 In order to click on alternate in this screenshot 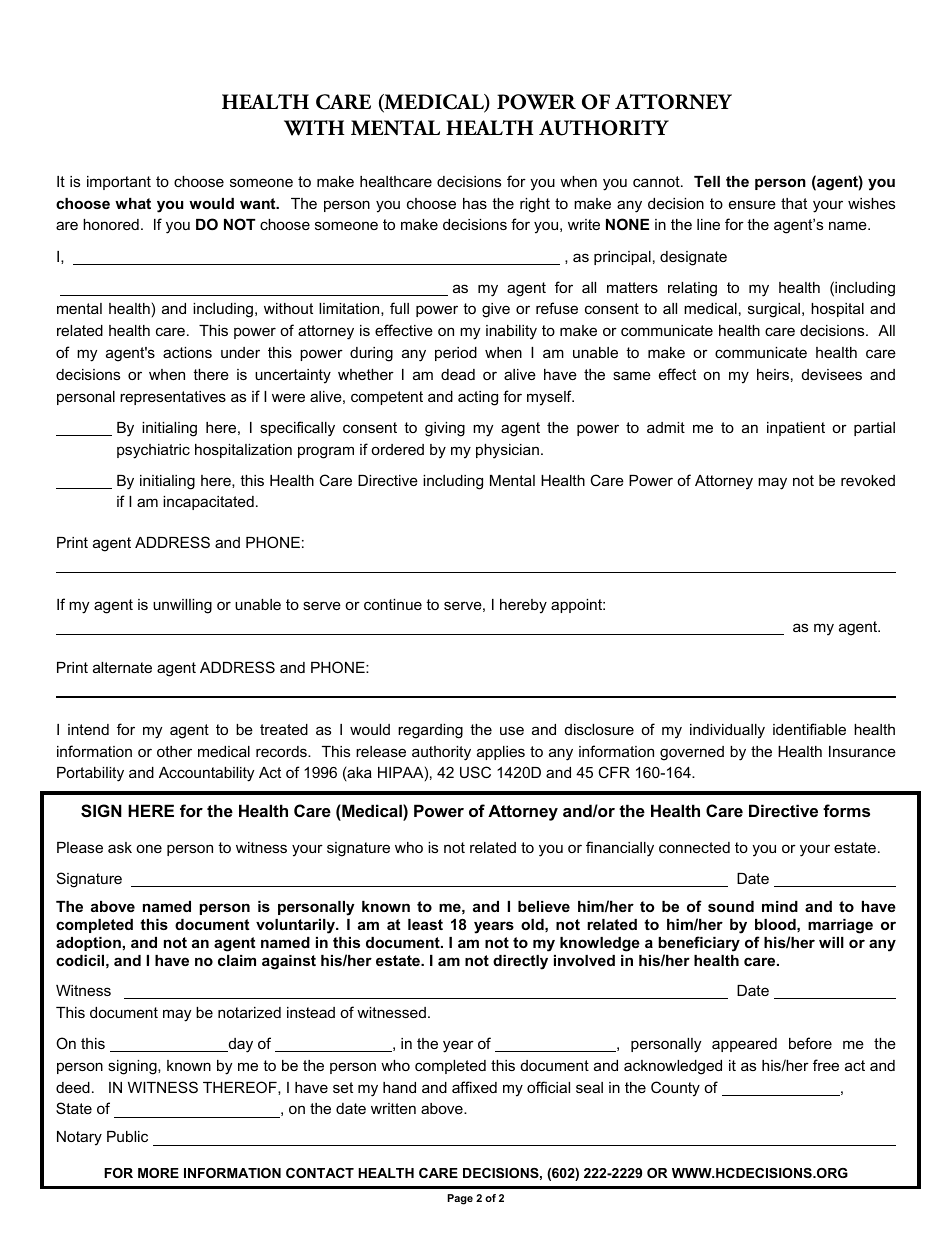, I will do `click(122, 667)`.
